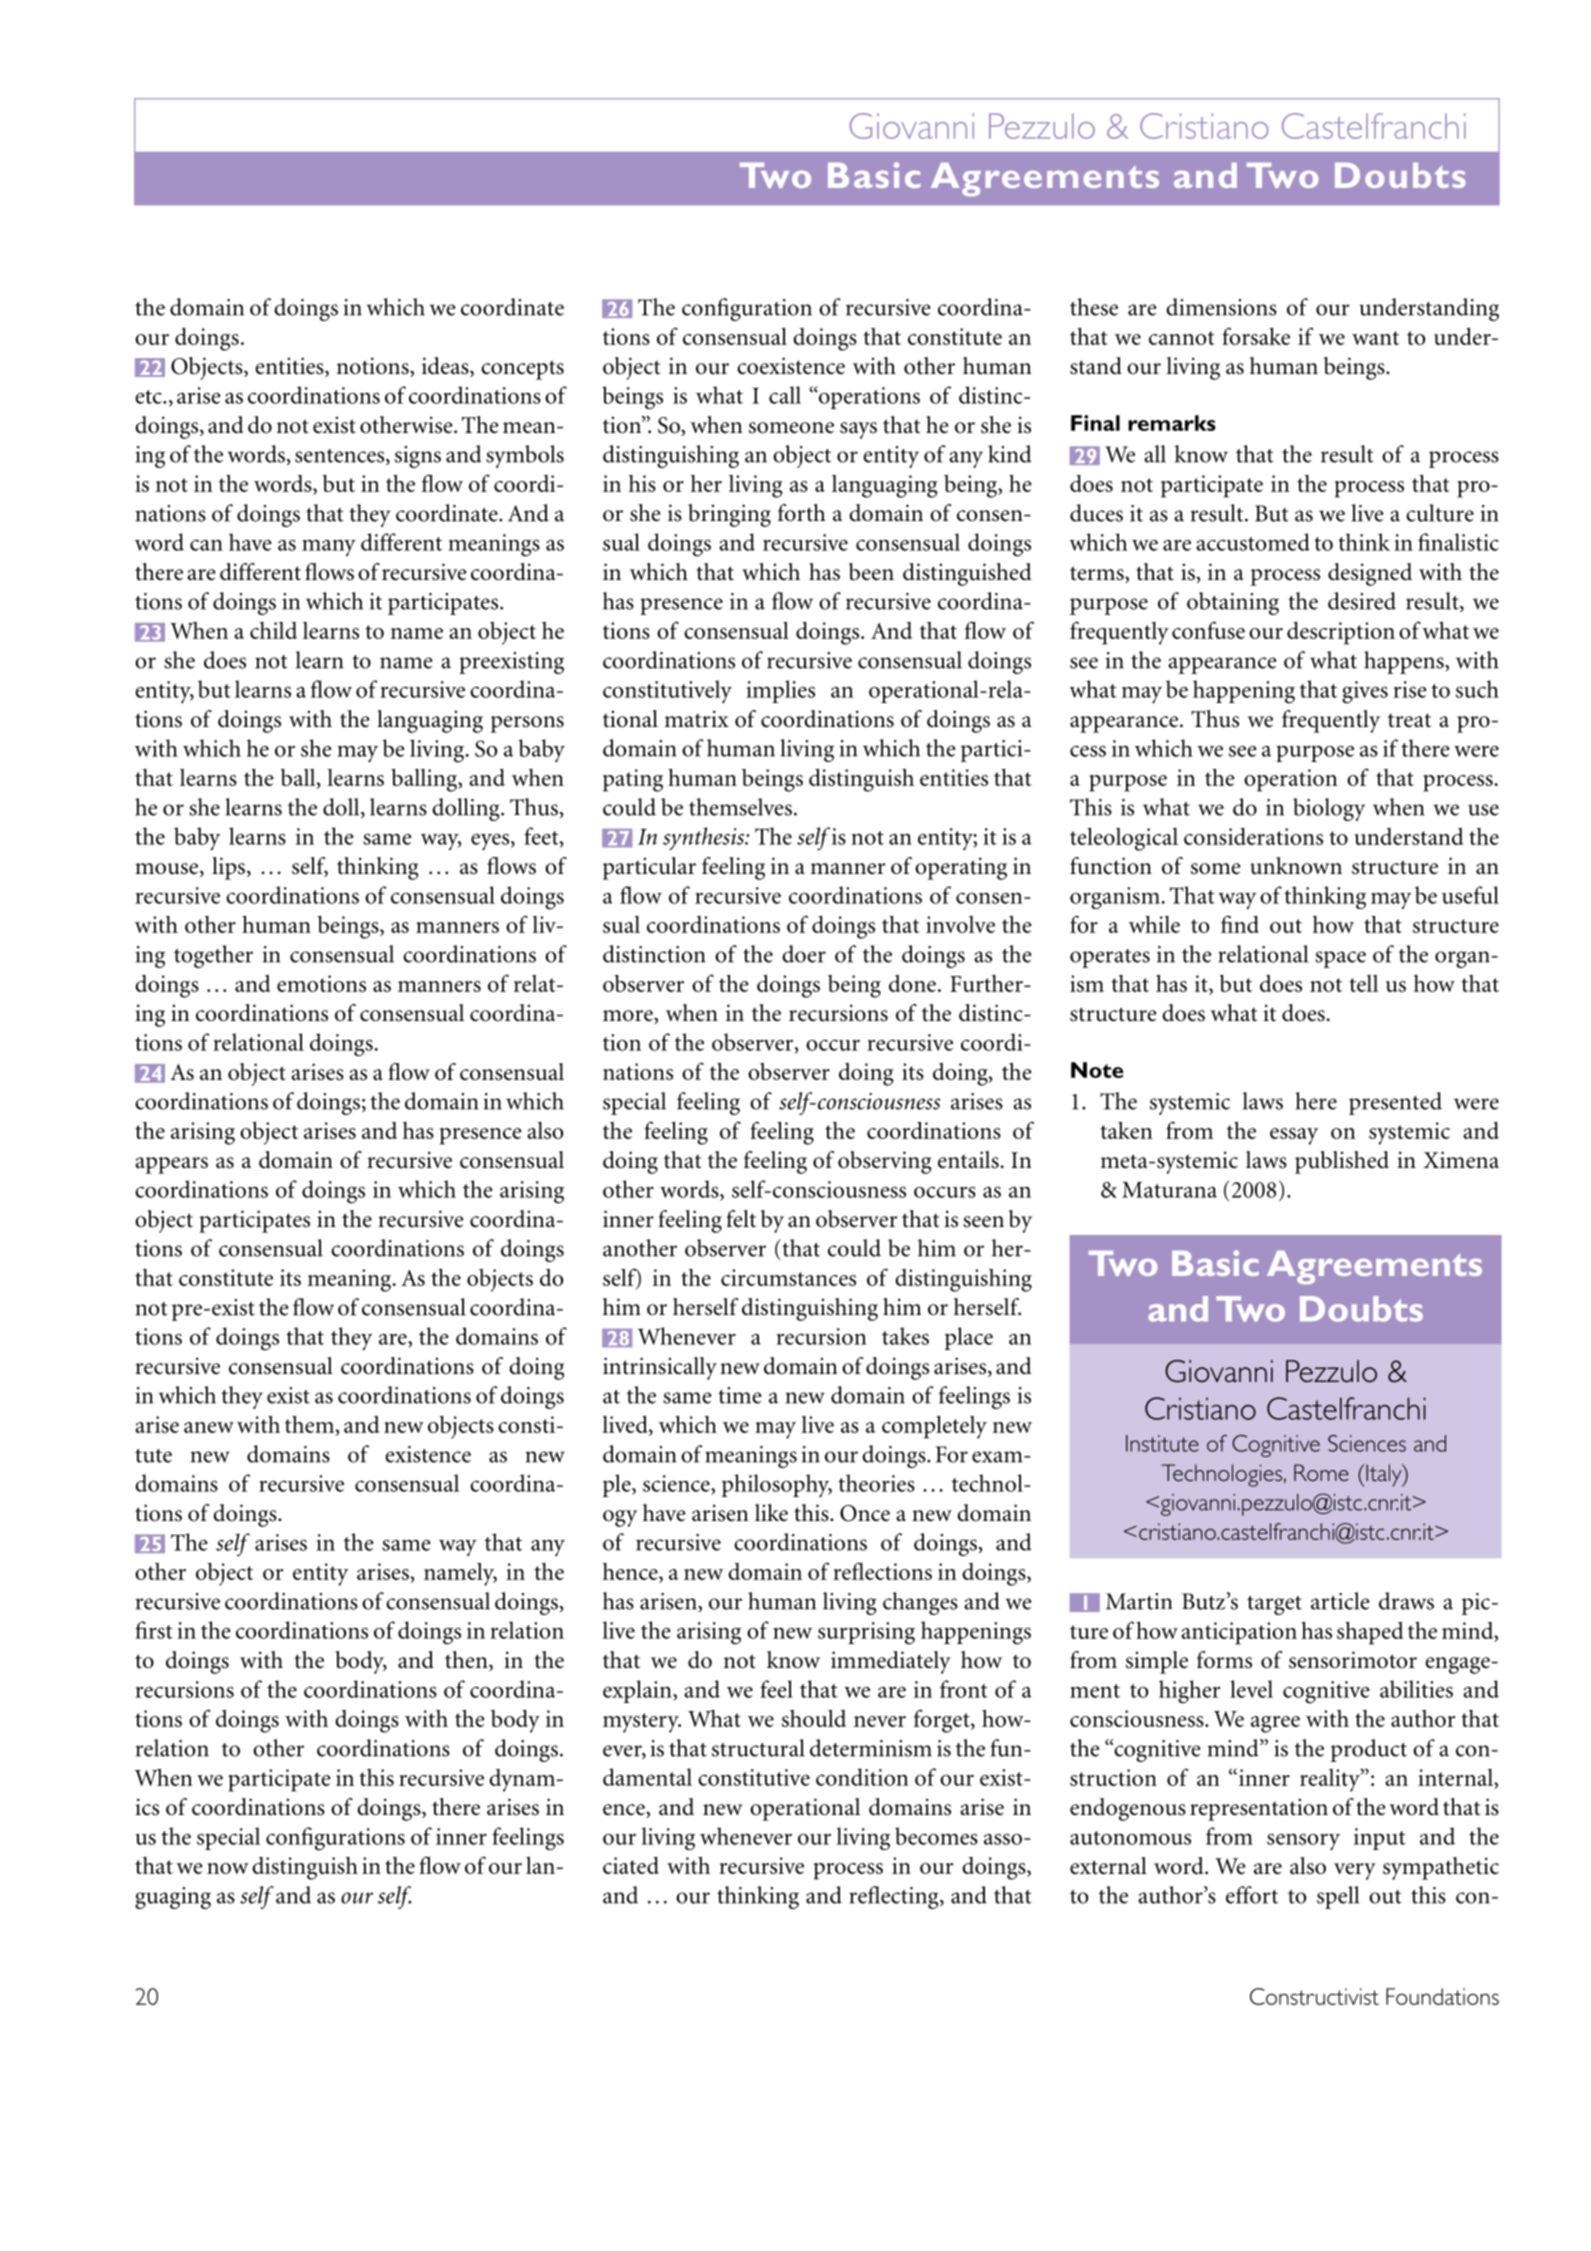 The width and height of the page is (1591, 2251). Describe the element at coordinates (171, 1165) in the page. I see `appears` at that location.
